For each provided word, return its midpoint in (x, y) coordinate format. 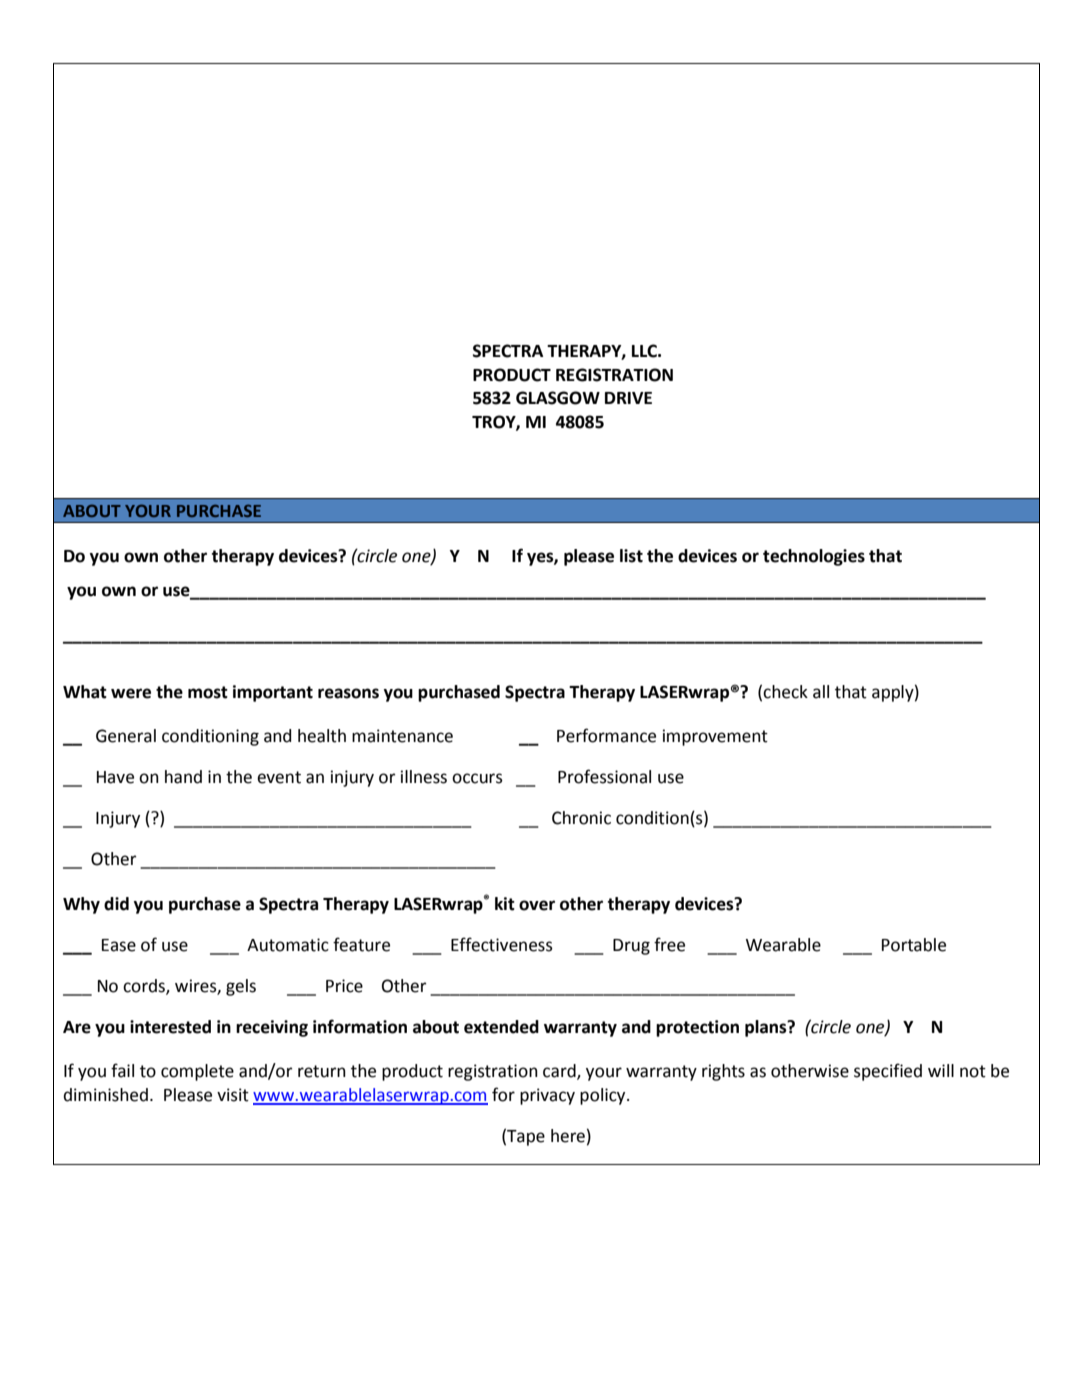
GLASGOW (558, 398)
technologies (814, 557)
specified (888, 1072)
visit (233, 1095)
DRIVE (628, 398)
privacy (547, 1096)
